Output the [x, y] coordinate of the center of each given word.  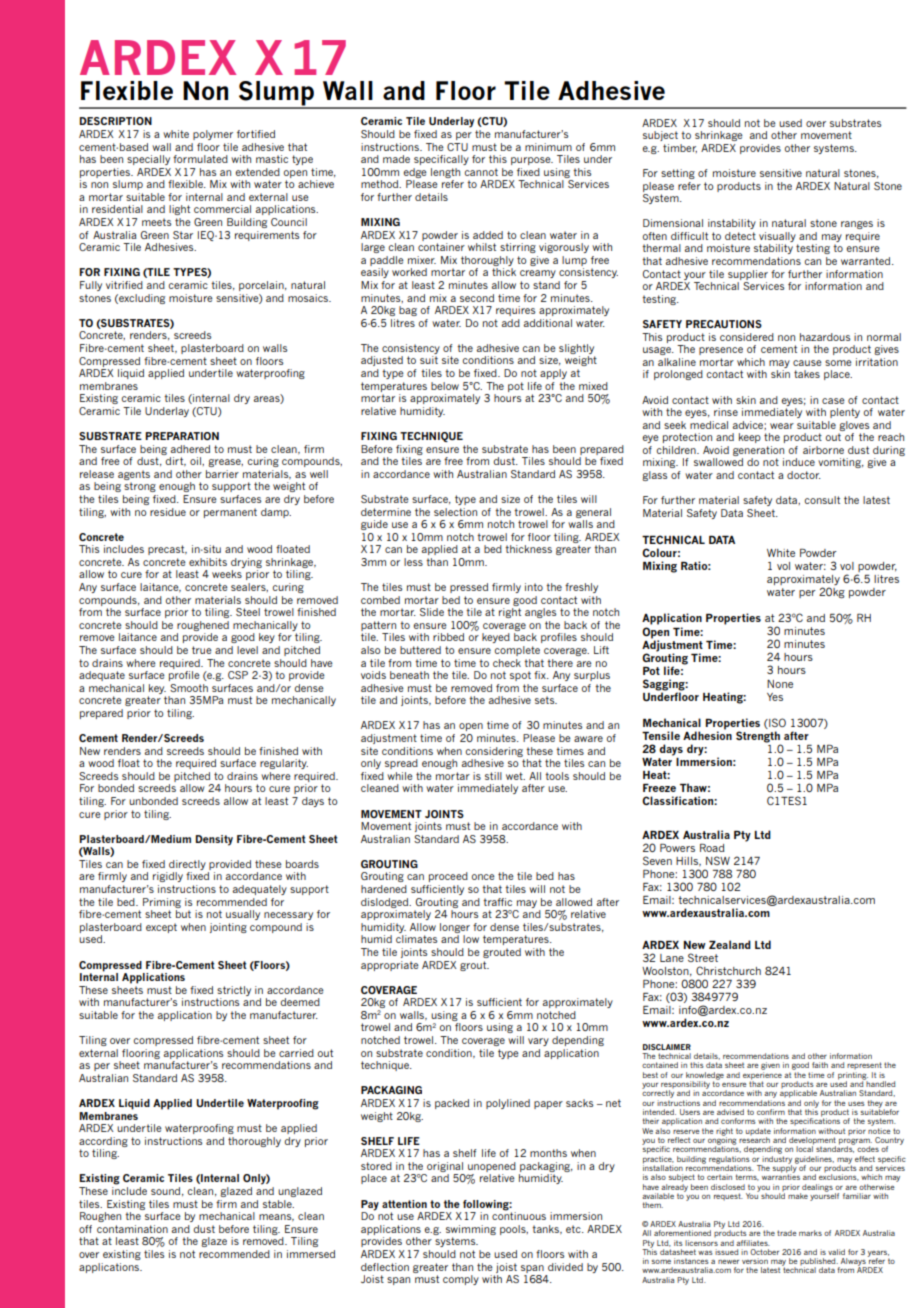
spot [520, 676]
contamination [132, 1229]
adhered [190, 449]
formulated [200, 159]
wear [782, 426]
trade [787, 1233]
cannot [481, 172]
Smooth [189, 688]
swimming [471, 1230]
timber [680, 148]
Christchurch [728, 970]
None [780, 684]
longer [455, 928]
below [445, 386]
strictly [234, 991]
